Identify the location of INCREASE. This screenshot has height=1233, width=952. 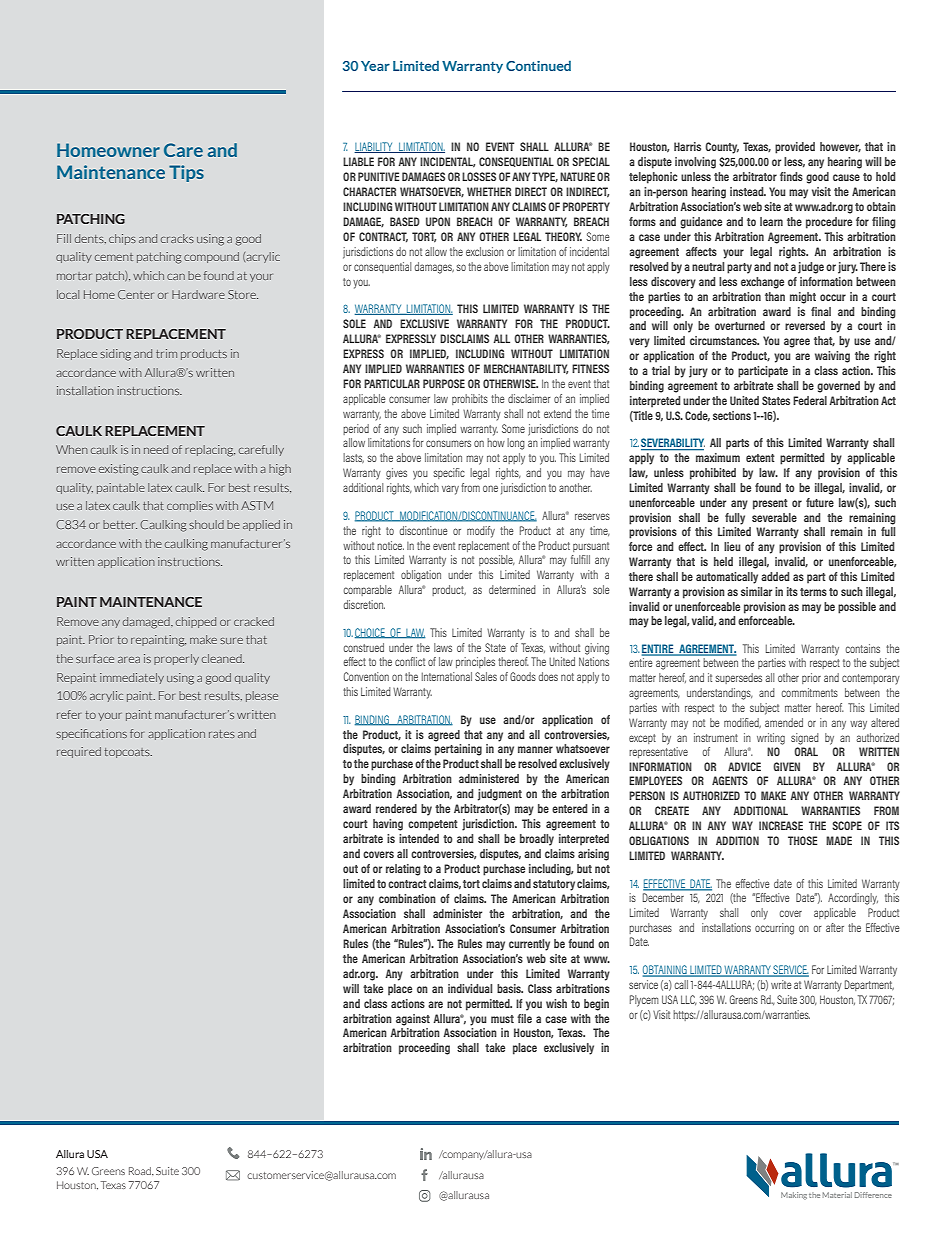
(781, 825).
